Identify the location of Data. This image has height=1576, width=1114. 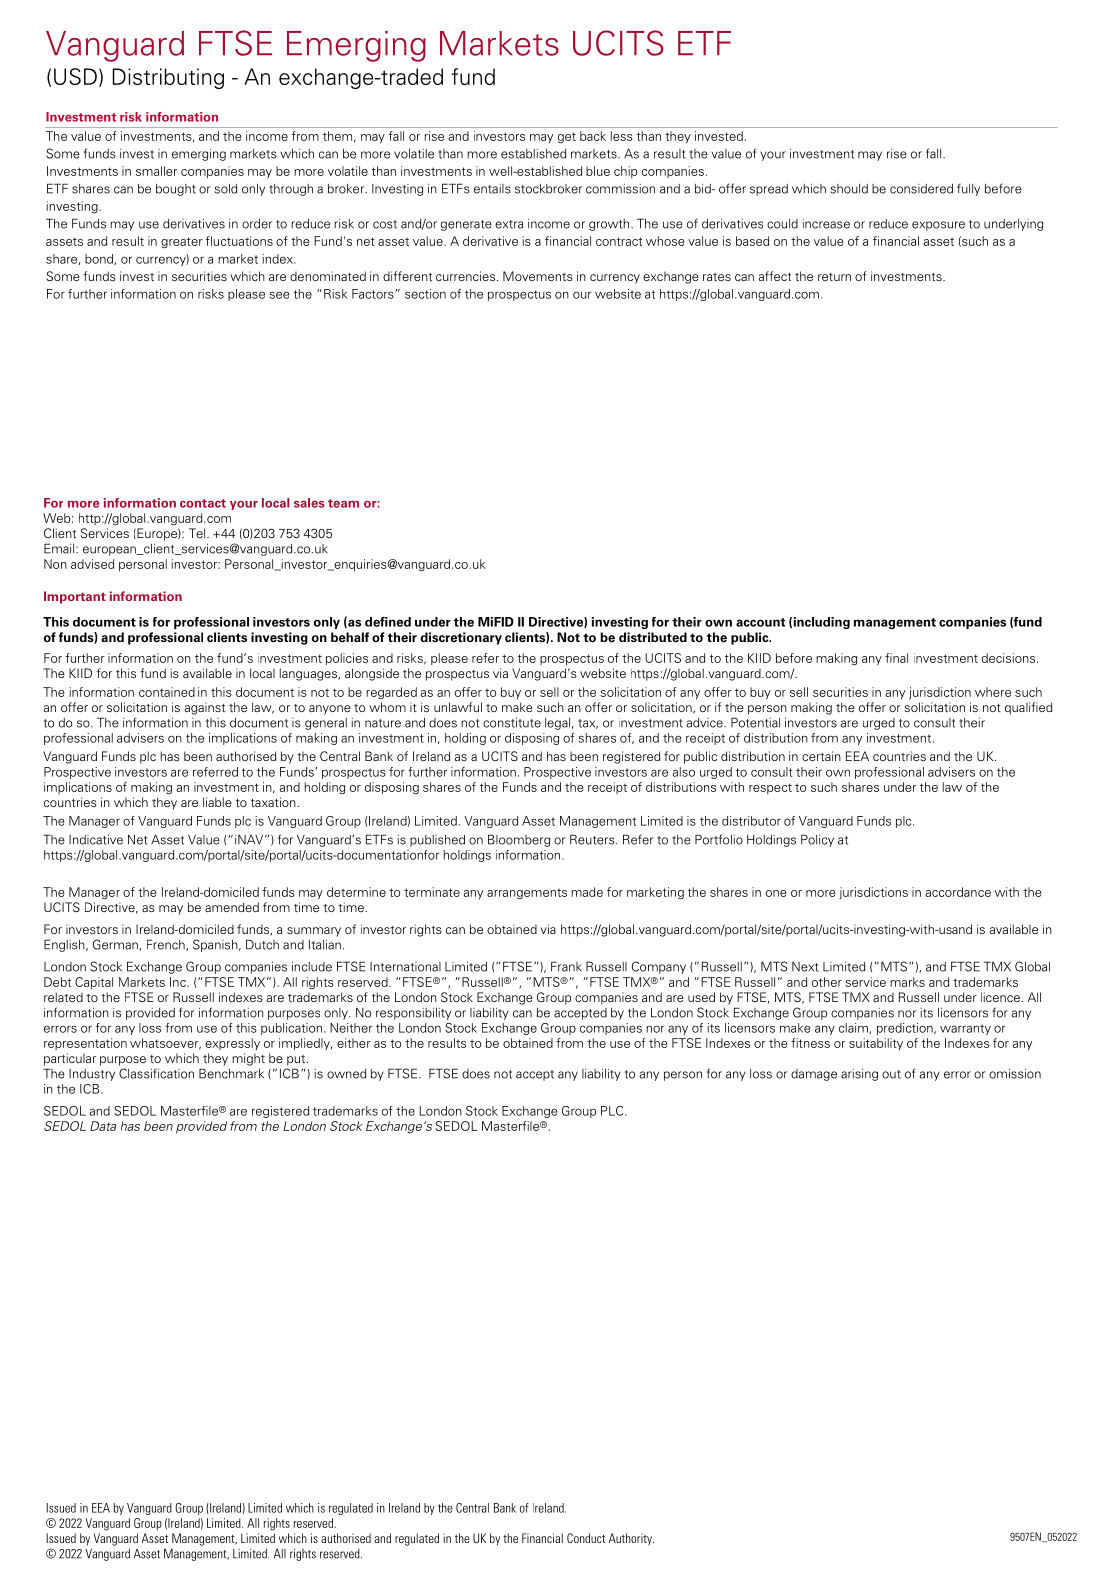
(103, 1126).
